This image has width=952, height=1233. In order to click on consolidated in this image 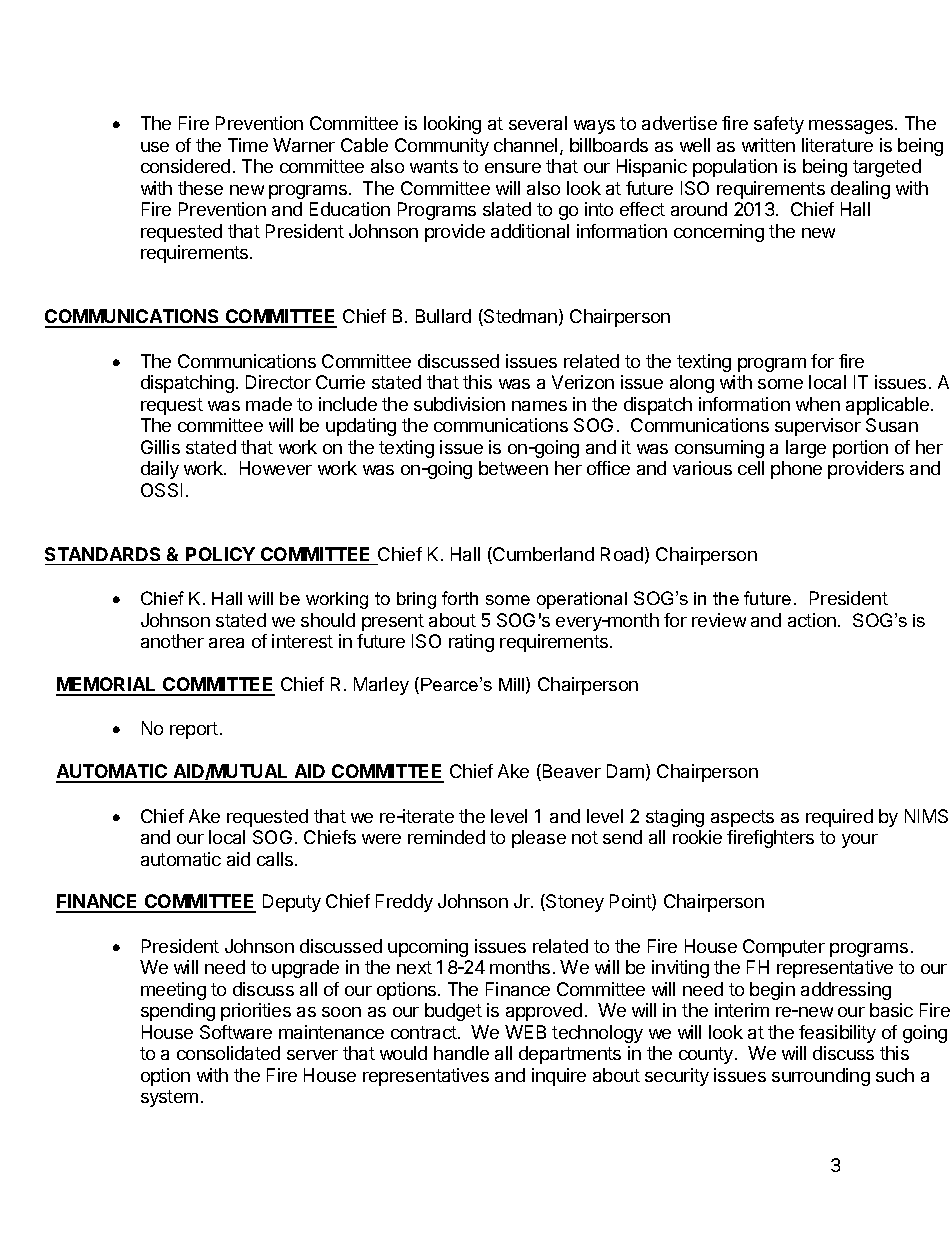, I will do `click(228, 1053)`.
